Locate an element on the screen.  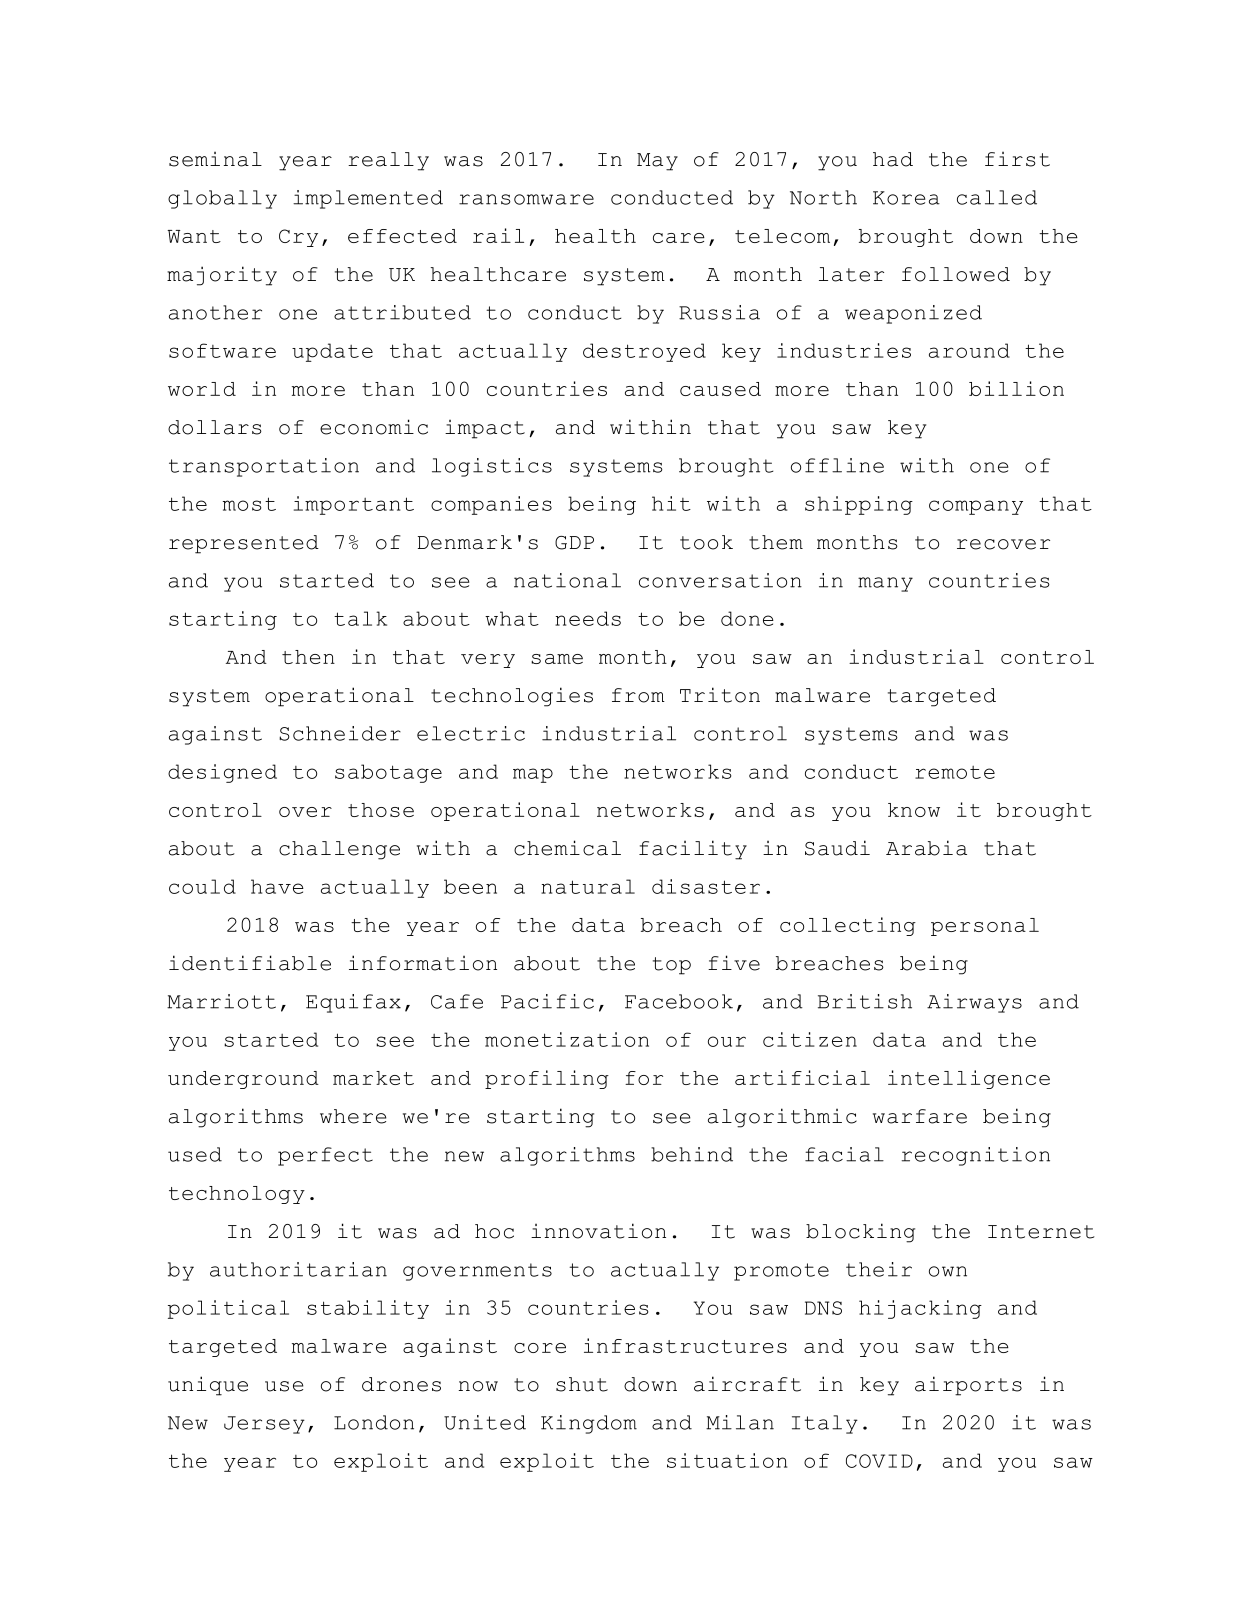
shut is located at coordinates (582, 1384).
